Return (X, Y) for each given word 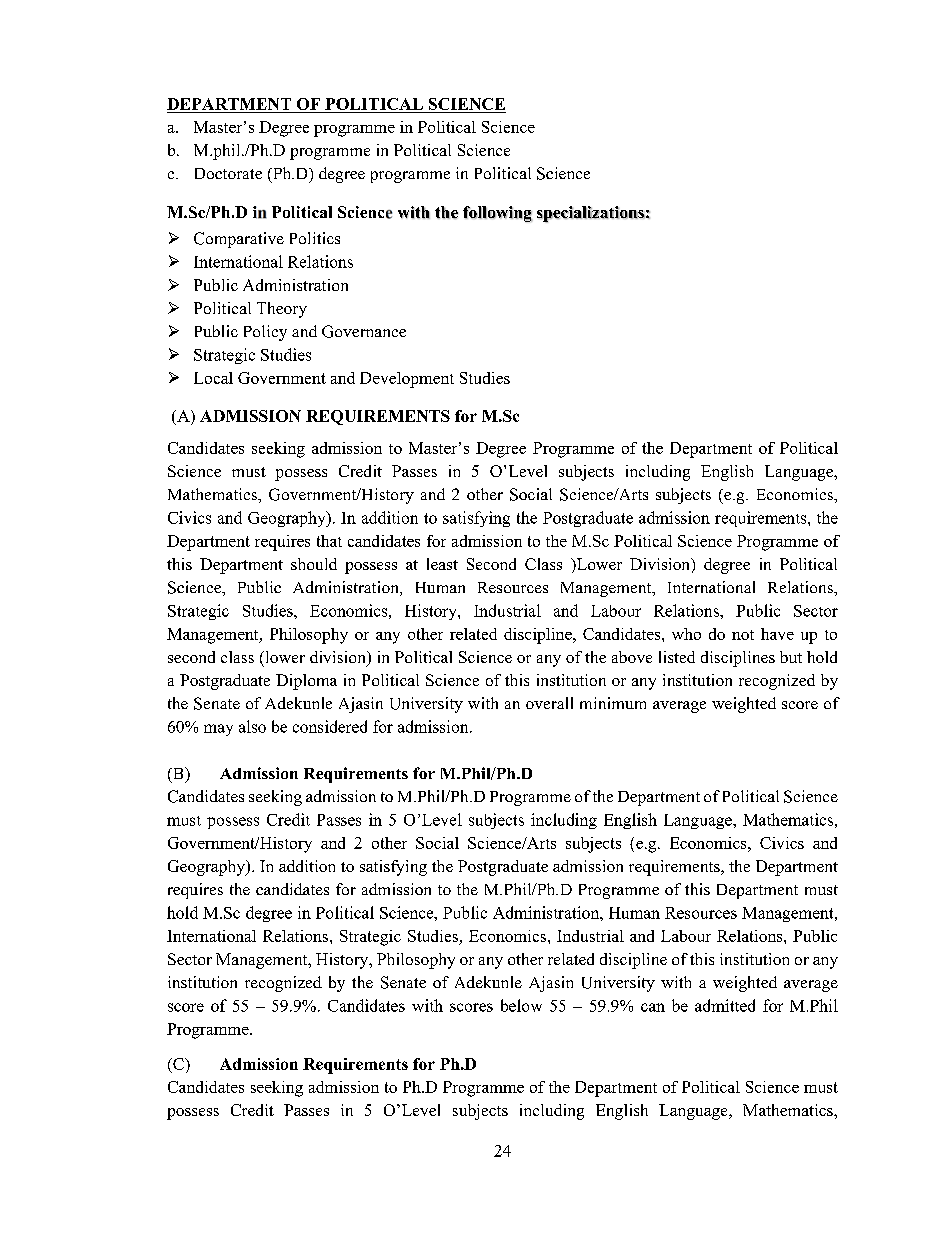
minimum (613, 703)
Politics (315, 238)
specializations (591, 214)
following (498, 214)
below (521, 1005)
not (743, 635)
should (314, 564)
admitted (725, 1005)
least (442, 564)
